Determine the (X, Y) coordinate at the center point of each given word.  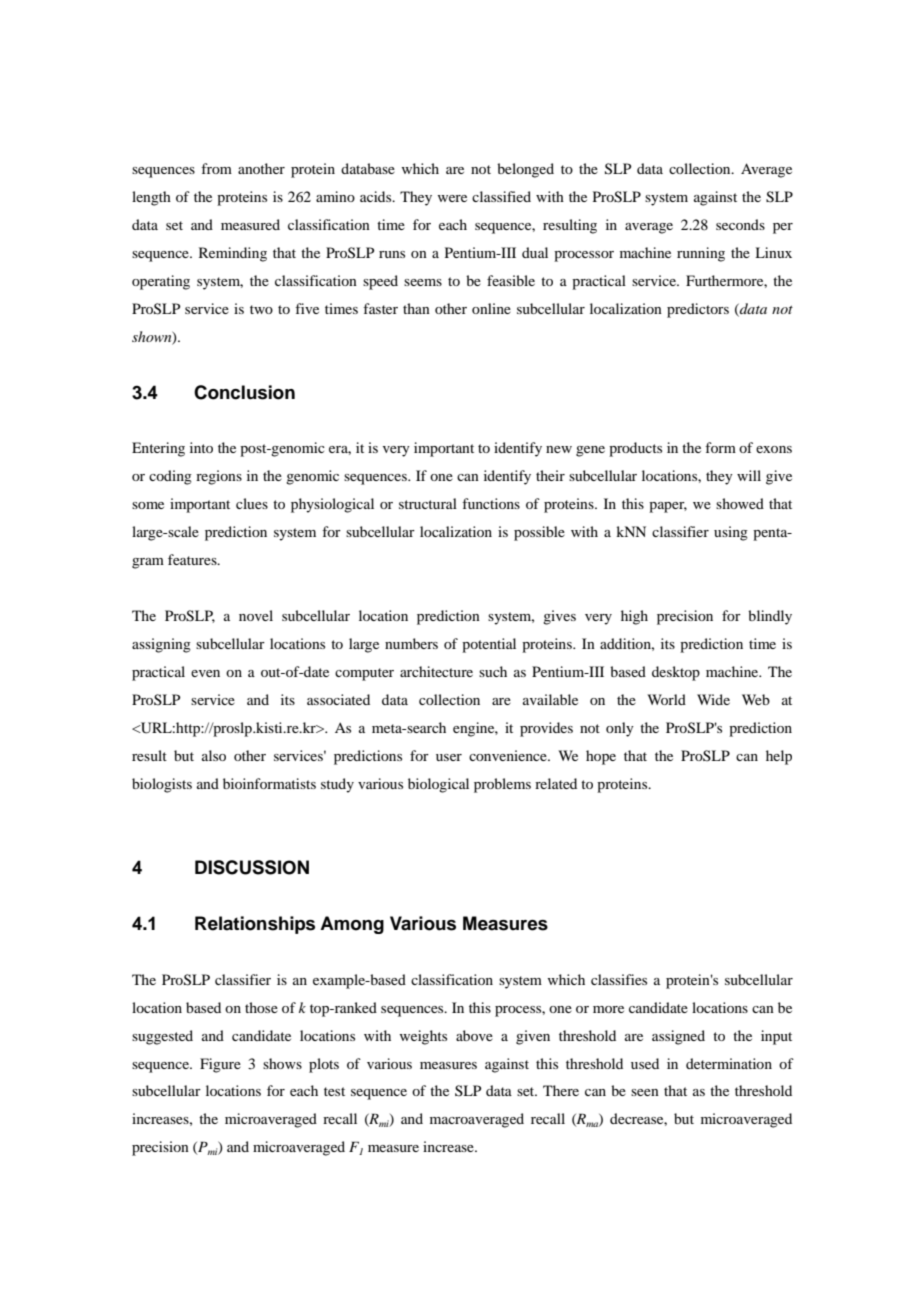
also (214, 755)
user (449, 757)
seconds (740, 224)
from (216, 168)
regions (219, 477)
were (452, 198)
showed (740, 503)
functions (491, 503)
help (779, 757)
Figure (220, 1065)
